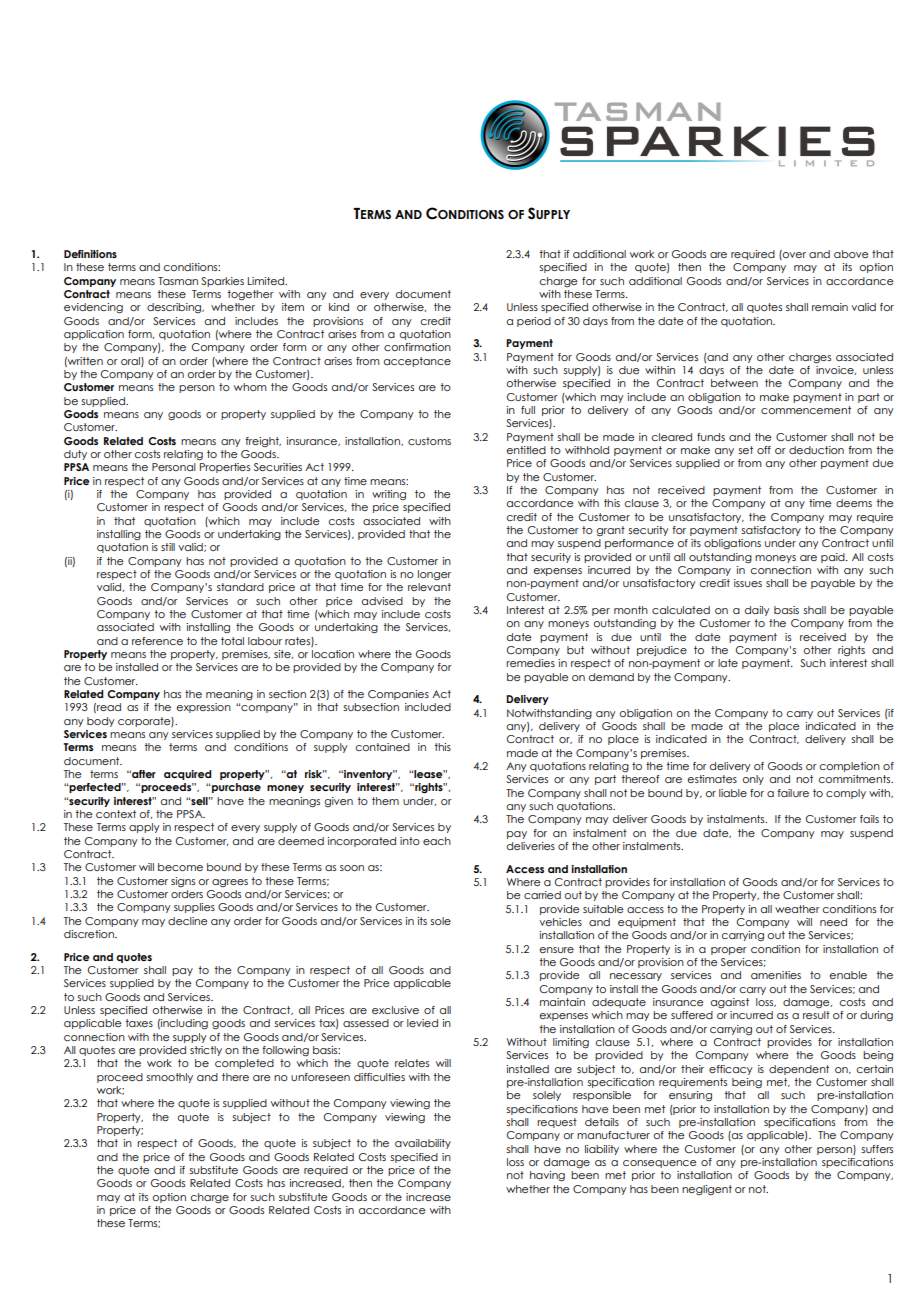 The width and height of the screenshot is (924, 1308). Describe the element at coordinates (854, 503) in the screenshot. I see `deems` at that location.
